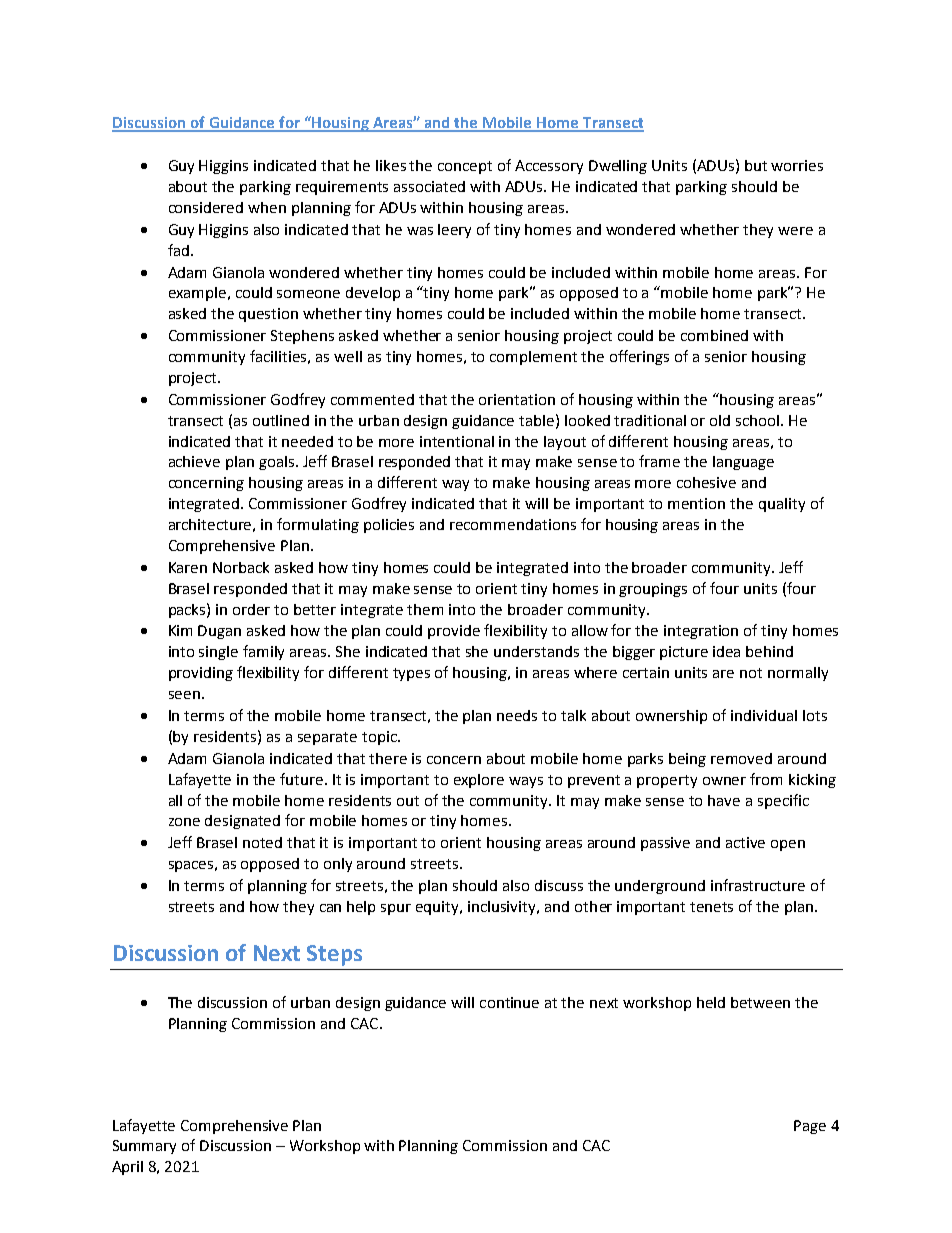 The height and width of the image is (1233, 952). I want to click on concept, so click(465, 167).
